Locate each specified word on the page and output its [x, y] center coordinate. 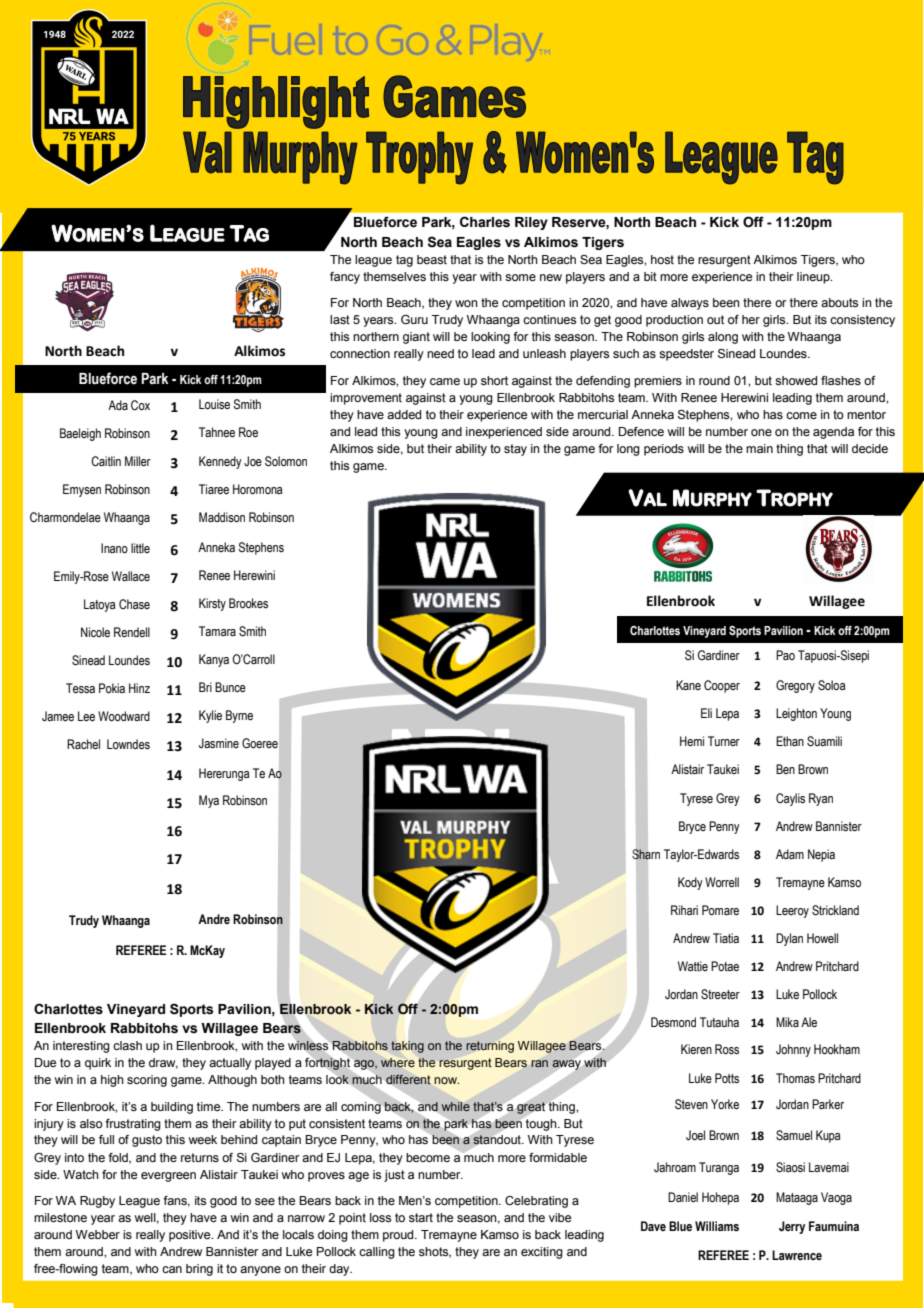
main [759, 448]
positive [191, 1236]
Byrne [239, 716]
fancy [345, 278]
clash [127, 1045]
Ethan [790, 741]
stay [515, 450]
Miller [138, 461]
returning [490, 1047]
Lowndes [128, 744]
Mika [787, 1022]
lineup [814, 278]
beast [432, 259]
